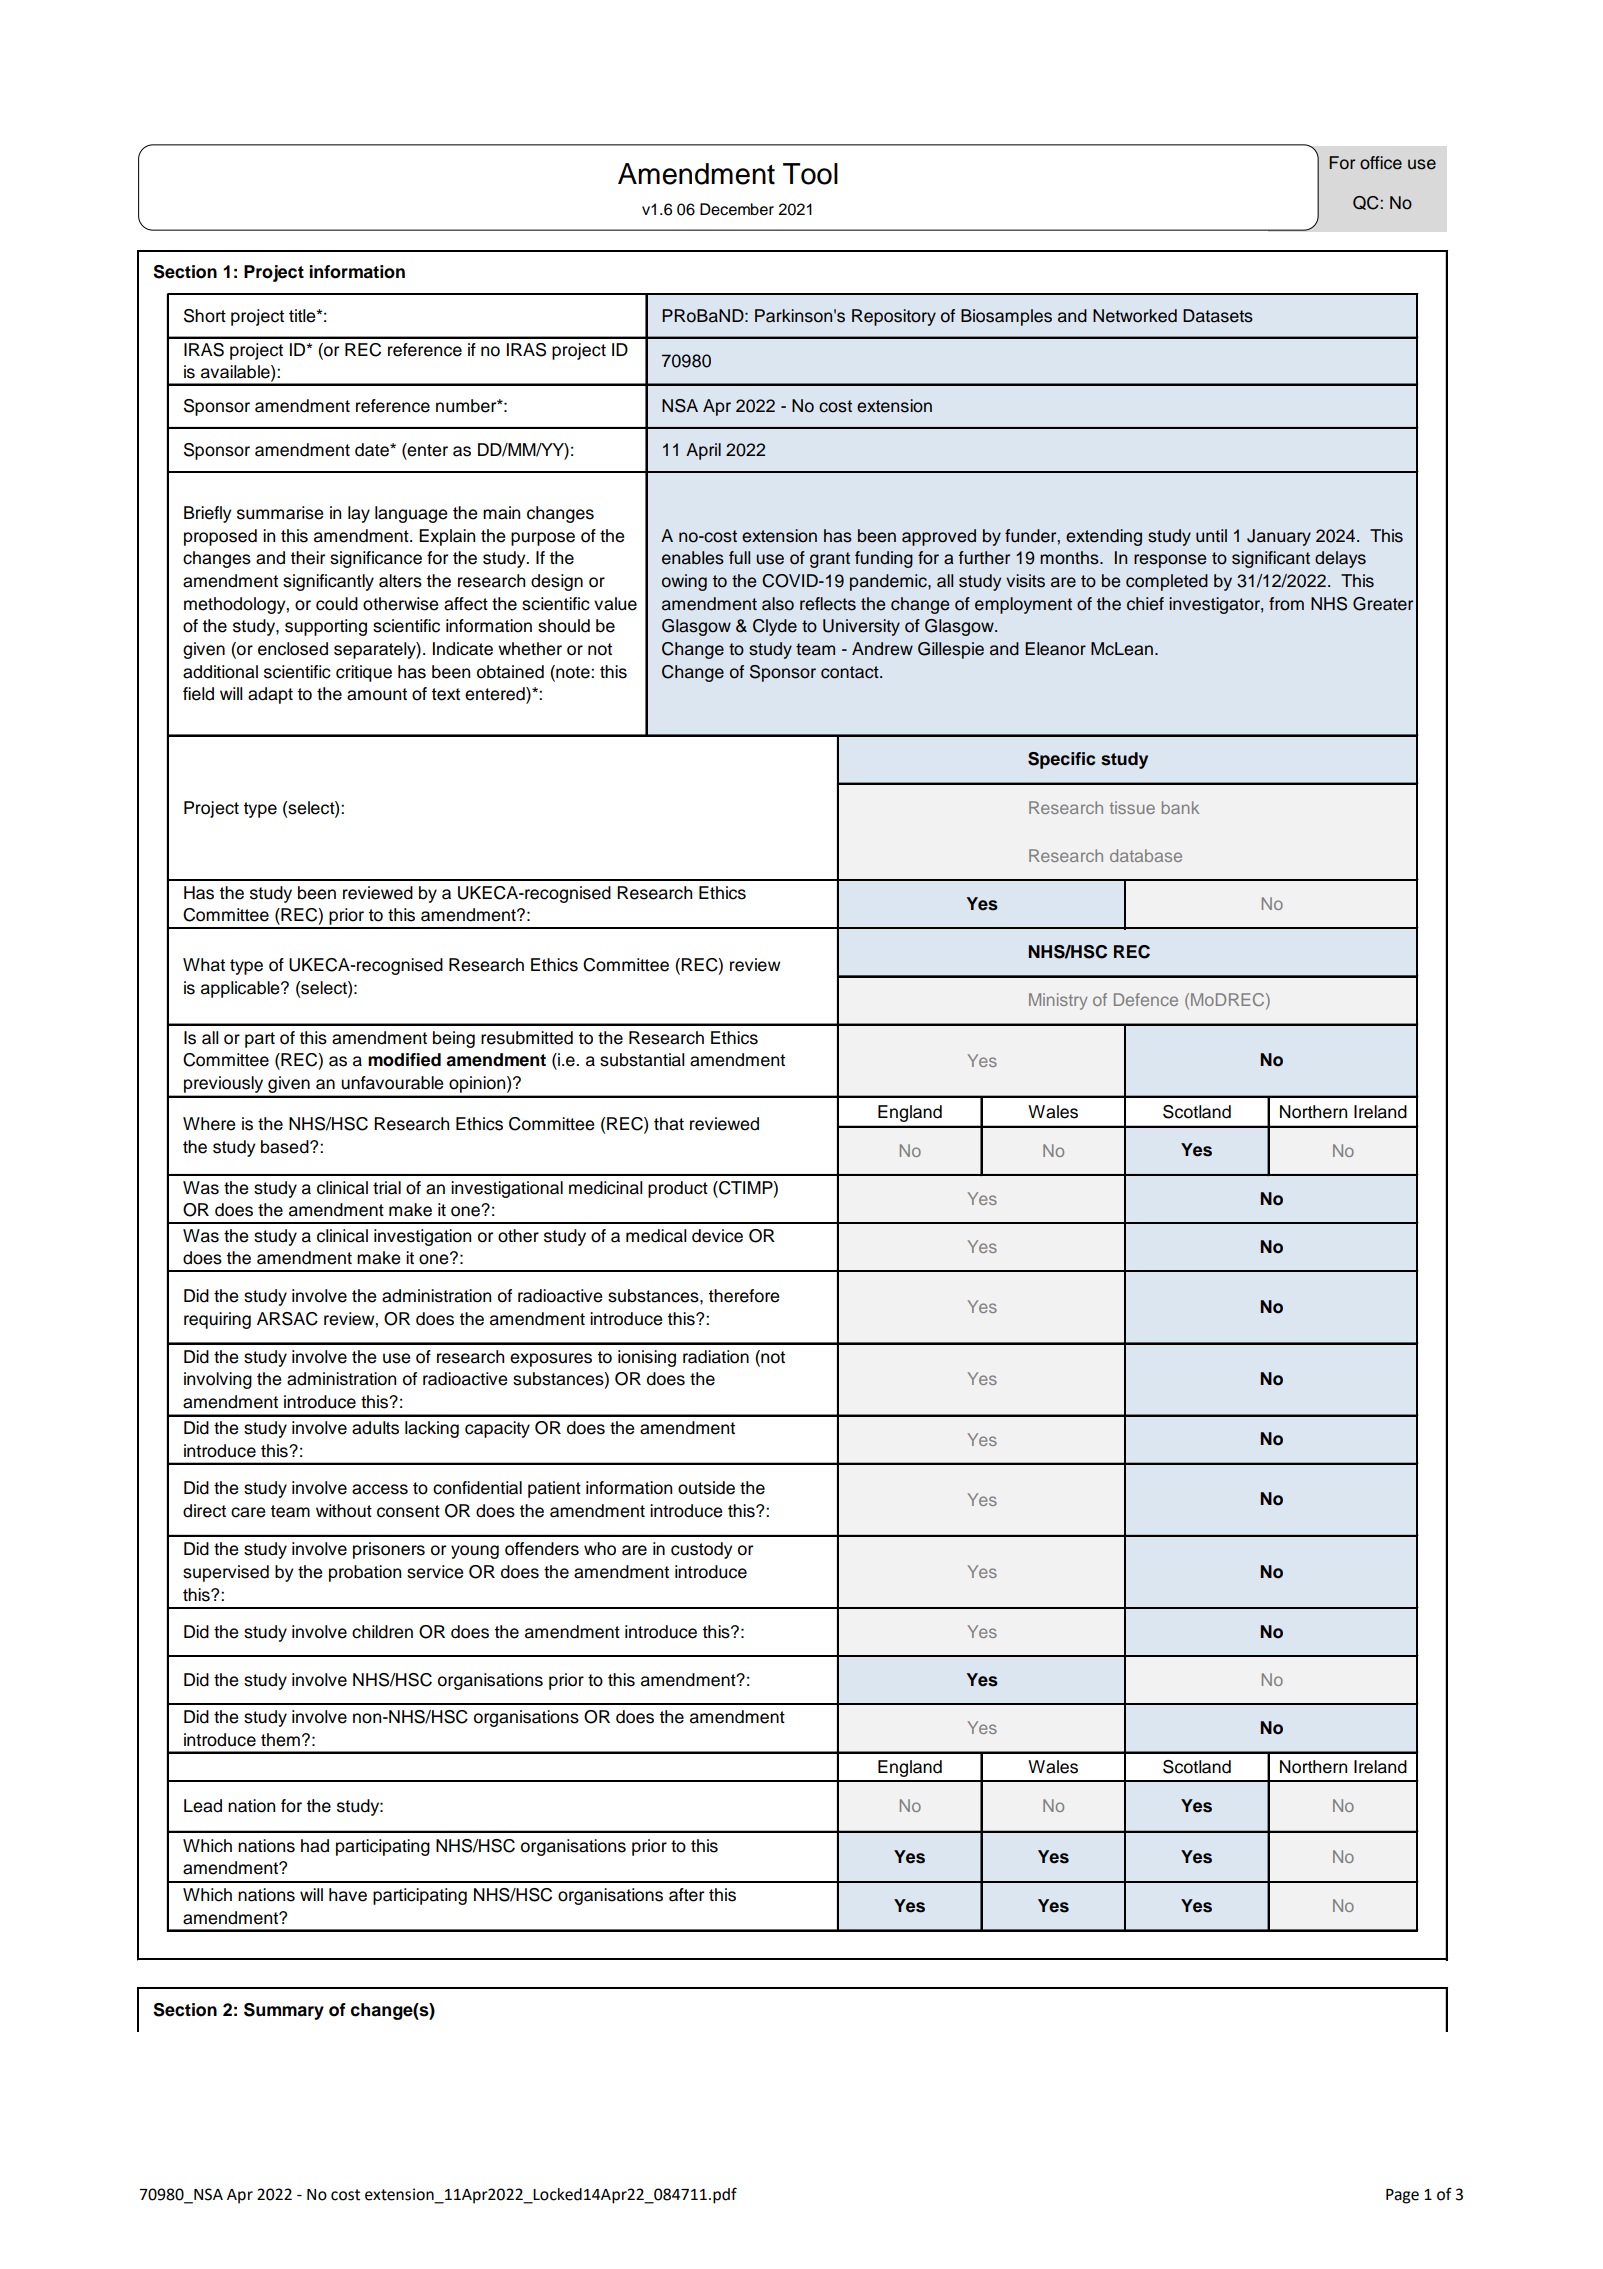 The image size is (1603, 2269). I want to click on Short, so click(205, 316).
